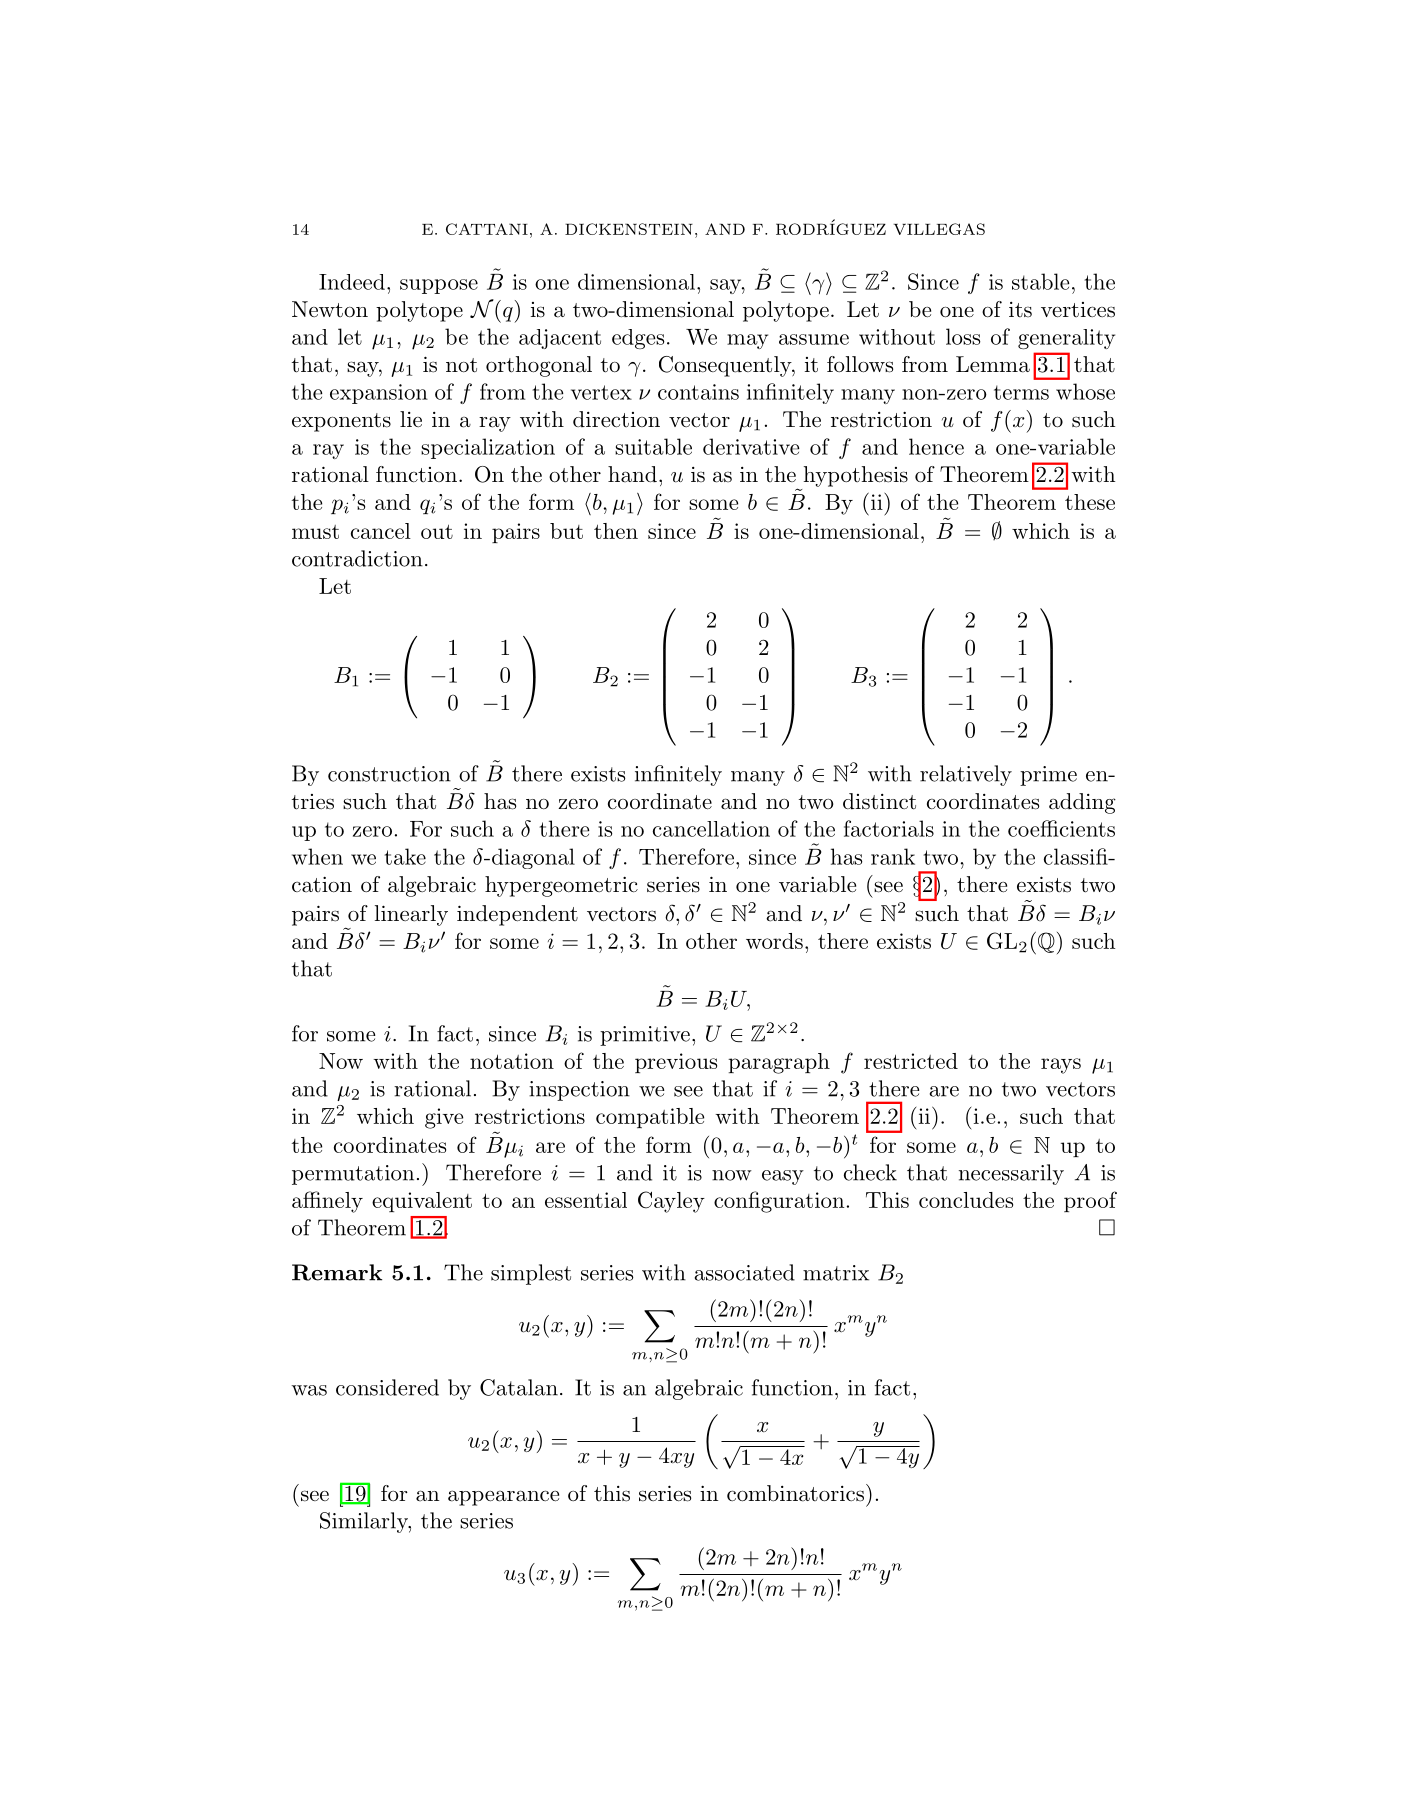 The height and width of the screenshot is (1820, 1407). What do you see at coordinates (1041, 281) in the screenshot?
I see `stable` at bounding box center [1041, 281].
